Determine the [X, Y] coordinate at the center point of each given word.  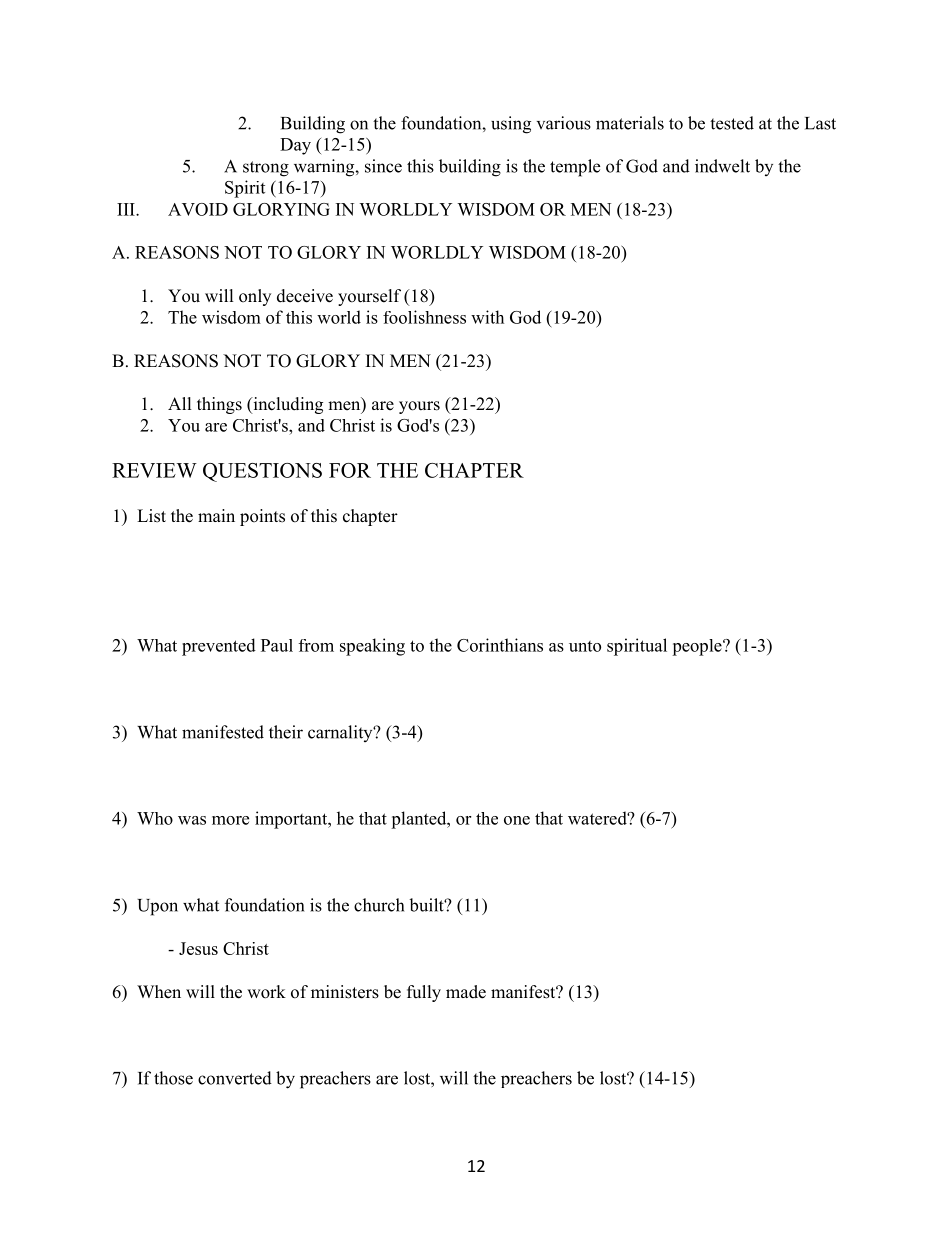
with [487, 317]
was [192, 820]
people [698, 647]
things [219, 405]
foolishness [424, 317]
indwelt [722, 166]
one [517, 820]
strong [266, 169]
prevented [219, 647]
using [511, 125]
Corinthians [500, 645]
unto [585, 646]
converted [235, 1078]
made [466, 992]
